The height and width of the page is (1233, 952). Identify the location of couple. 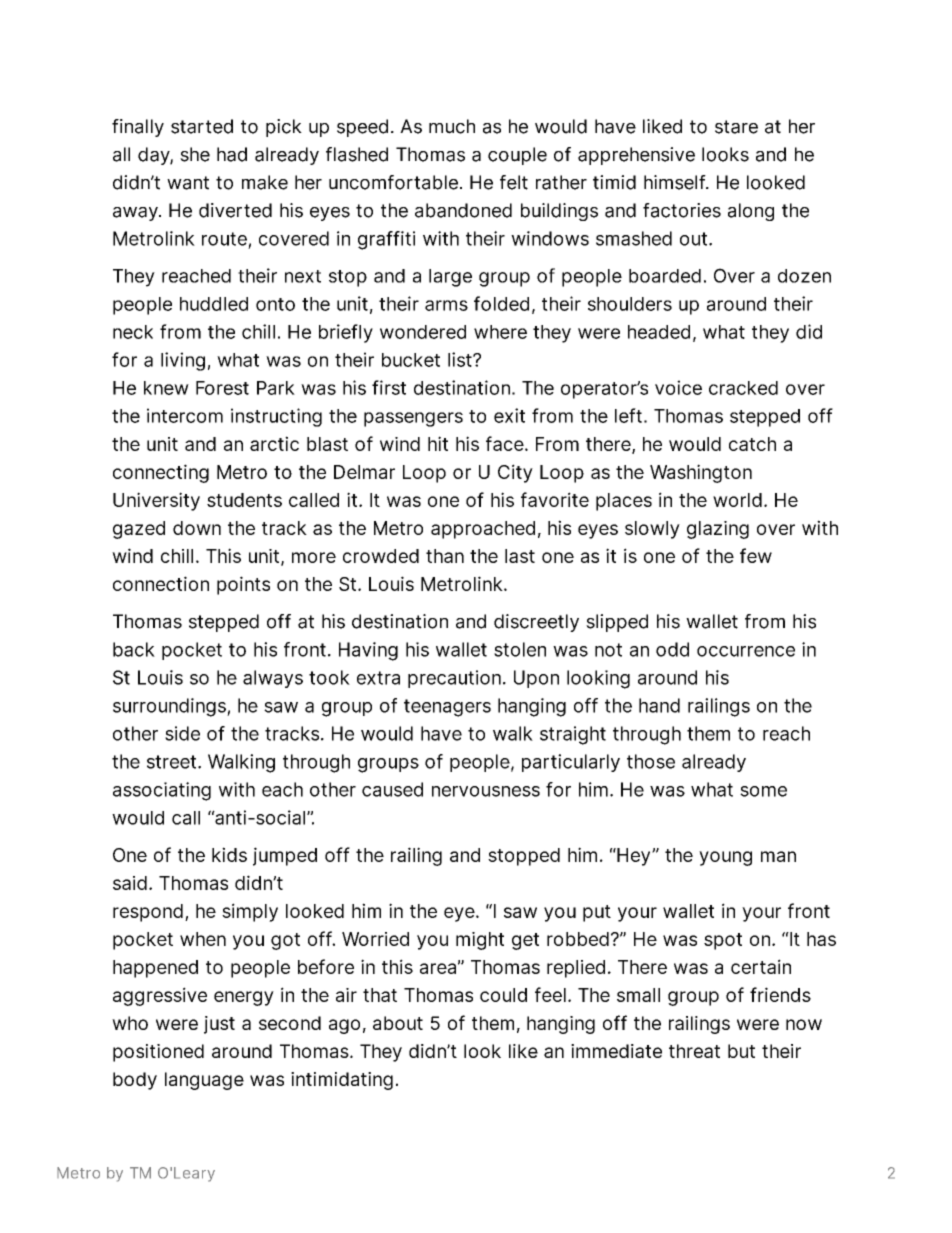
(517, 156).
